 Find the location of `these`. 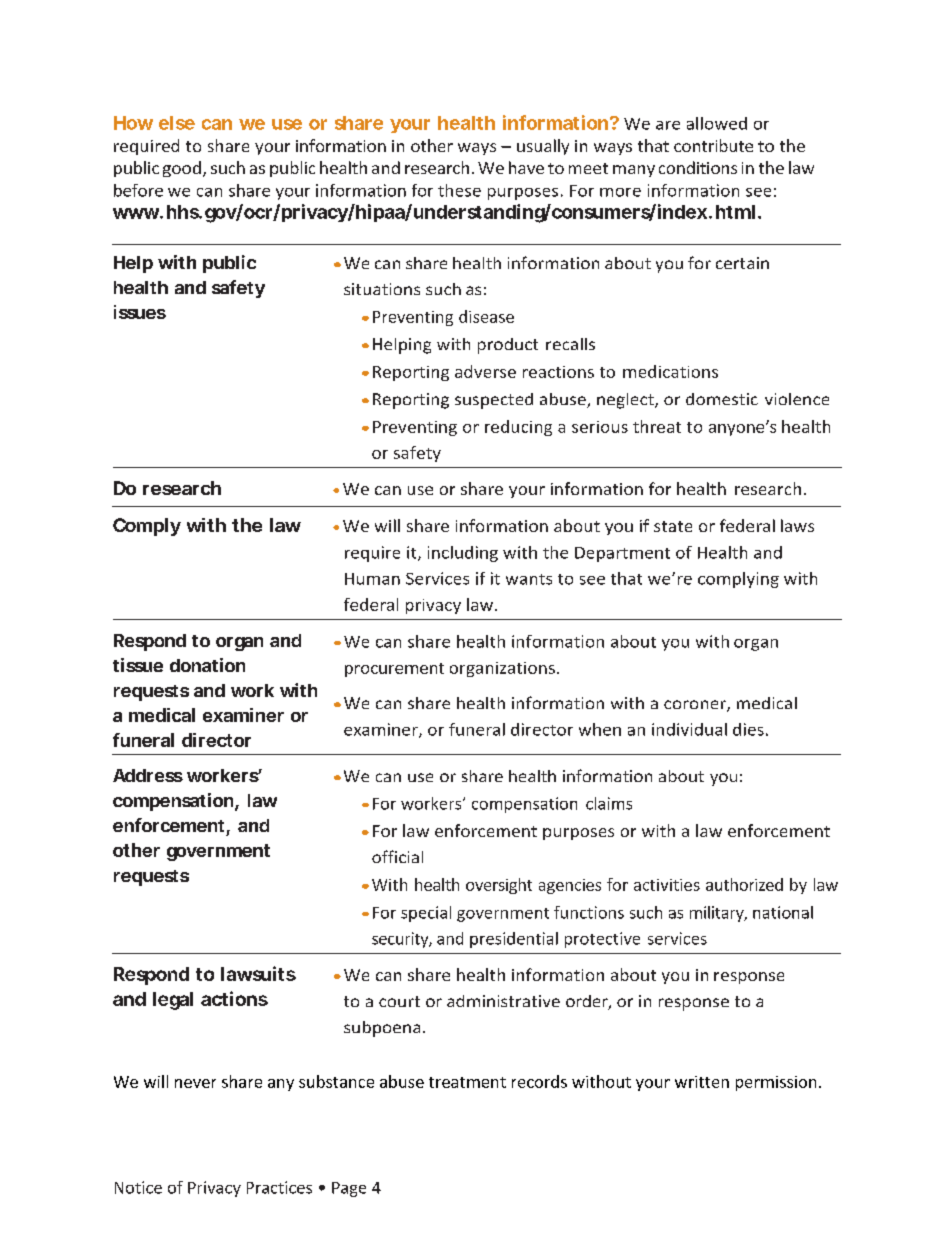

these is located at coordinates (459, 190).
